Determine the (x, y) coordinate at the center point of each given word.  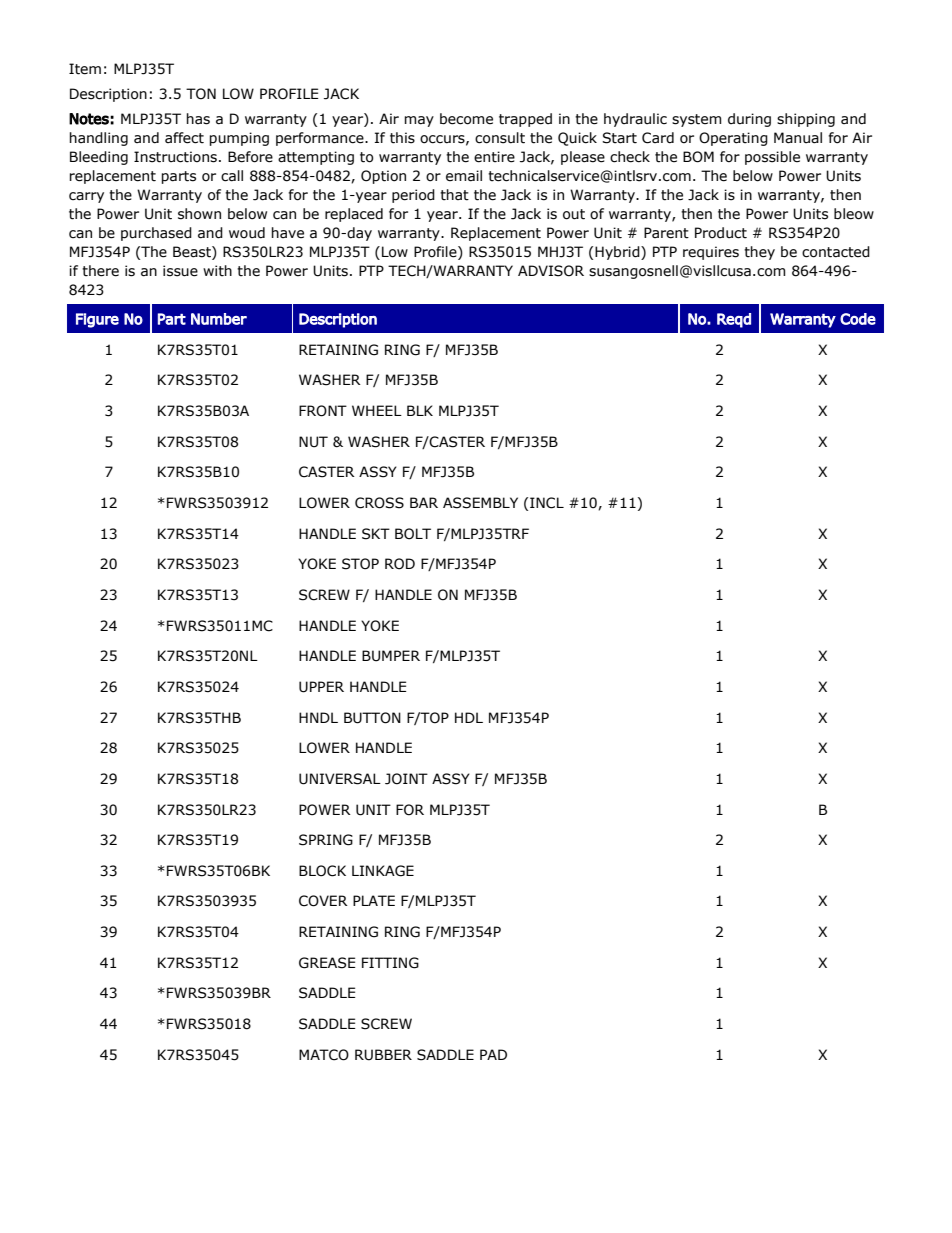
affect (184, 138)
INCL (547, 503)
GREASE (327, 963)
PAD (493, 1054)
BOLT (413, 534)
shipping (806, 120)
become (466, 119)
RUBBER (383, 1055)
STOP (360, 564)
